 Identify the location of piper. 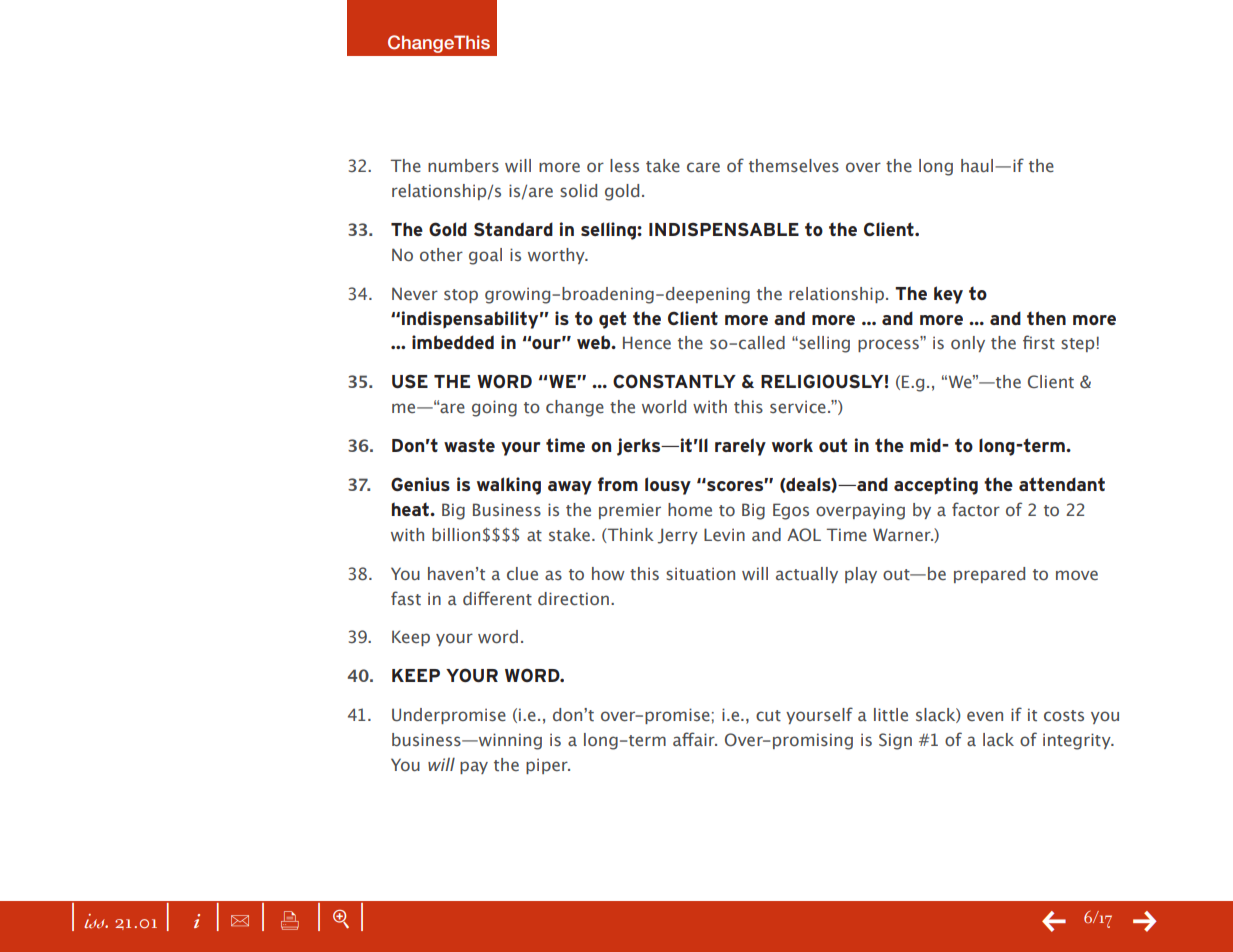
(548, 766).
